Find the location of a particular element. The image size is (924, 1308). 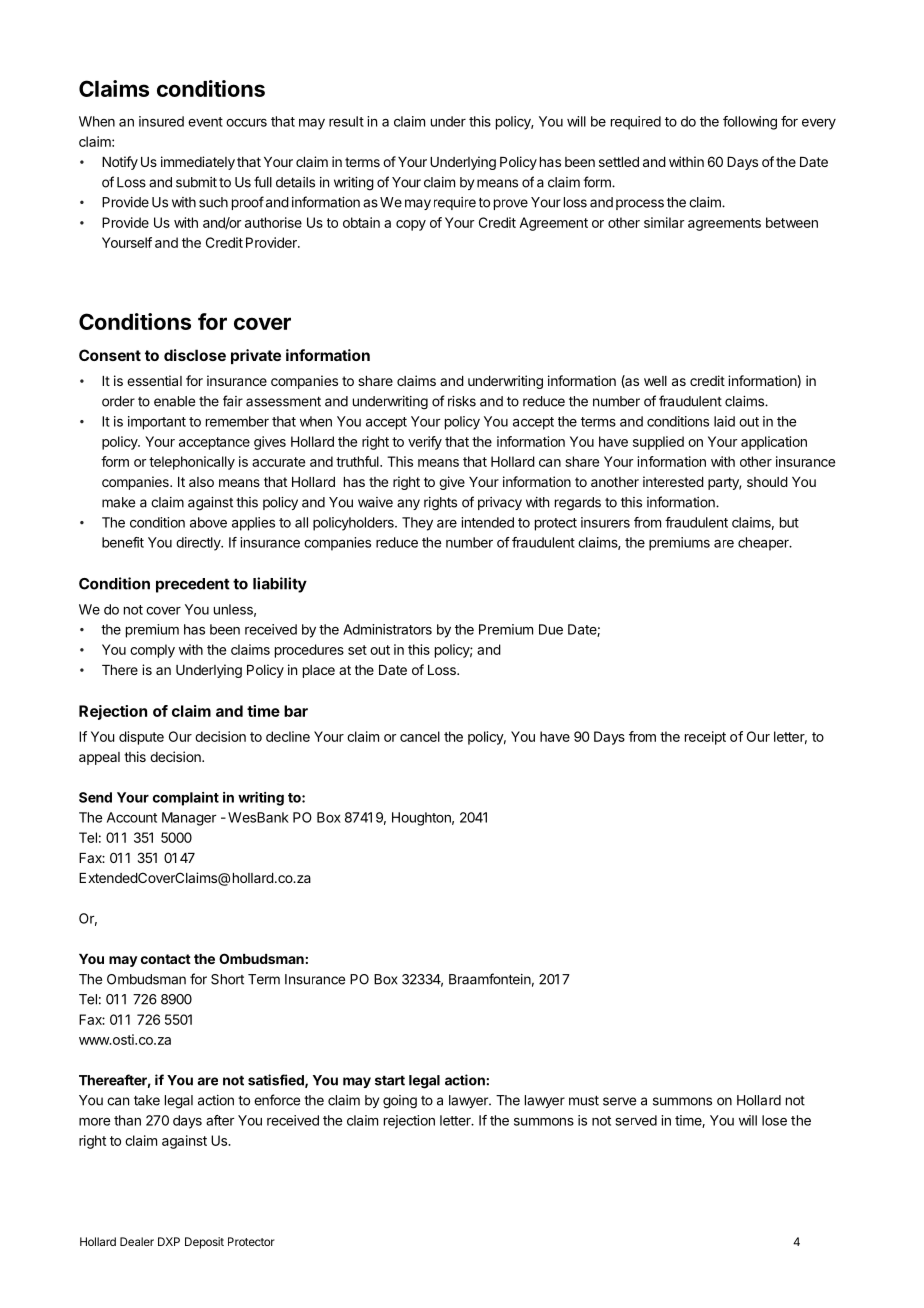

following is located at coordinates (750, 123).
